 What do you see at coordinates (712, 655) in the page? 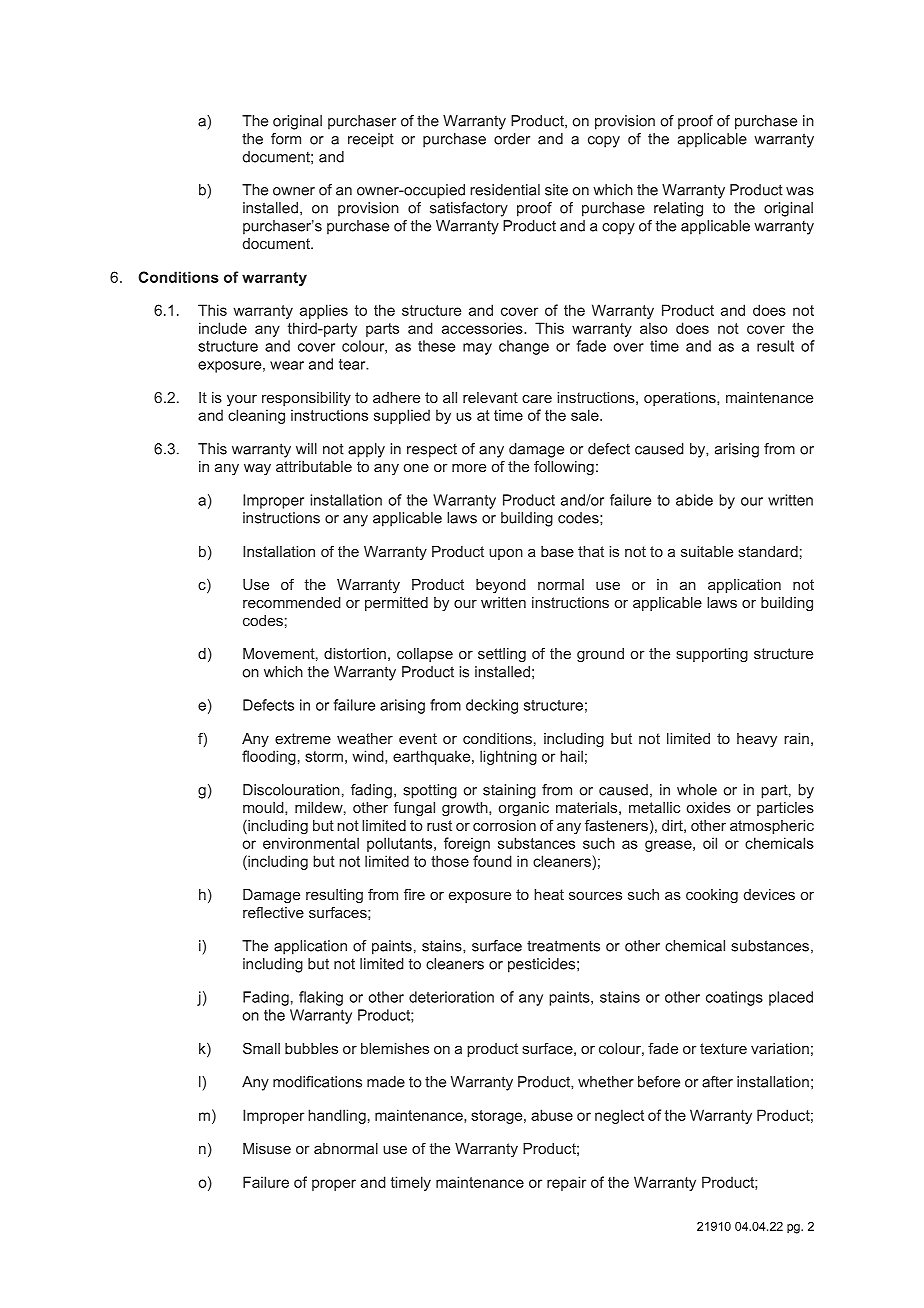
I see `supporting` at bounding box center [712, 655].
